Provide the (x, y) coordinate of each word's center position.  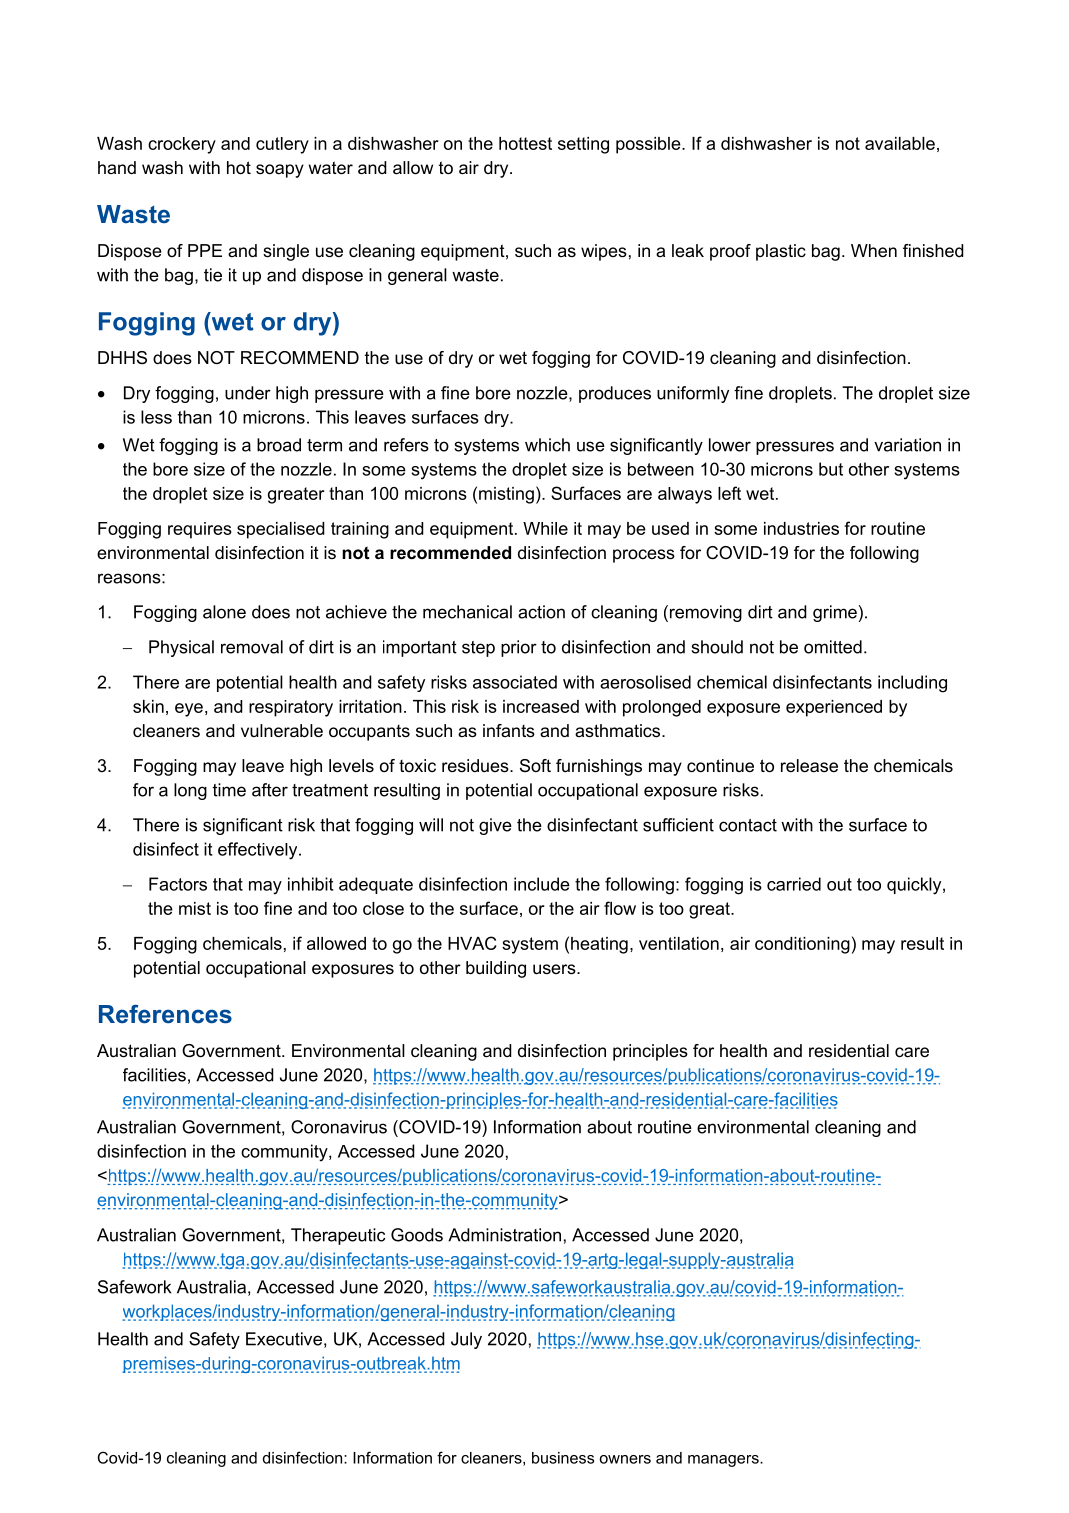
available (900, 143)
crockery (182, 145)
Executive (284, 1339)
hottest (525, 143)
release (809, 766)
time (229, 790)
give (495, 826)
